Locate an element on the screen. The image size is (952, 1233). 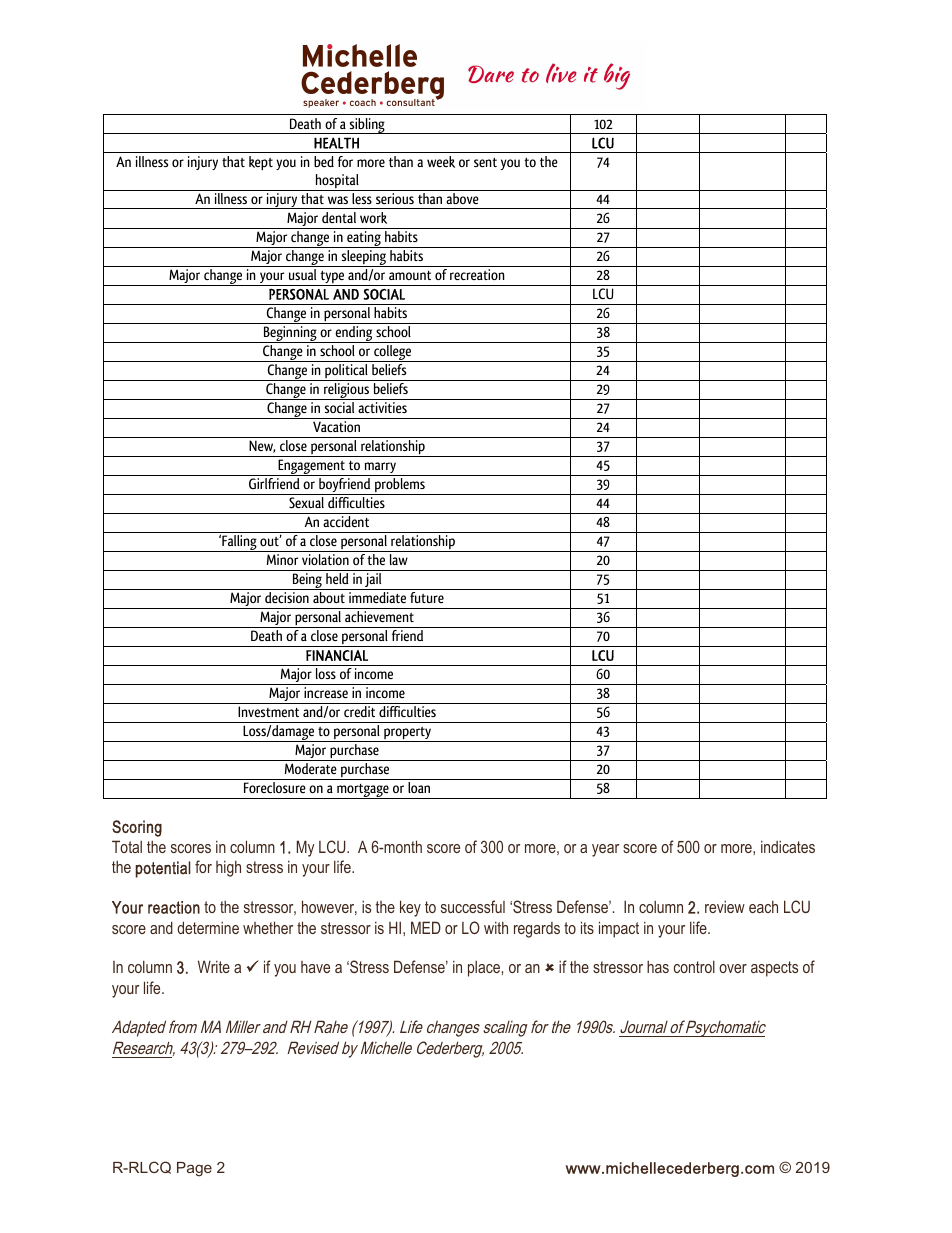
week is located at coordinates (441, 162).
